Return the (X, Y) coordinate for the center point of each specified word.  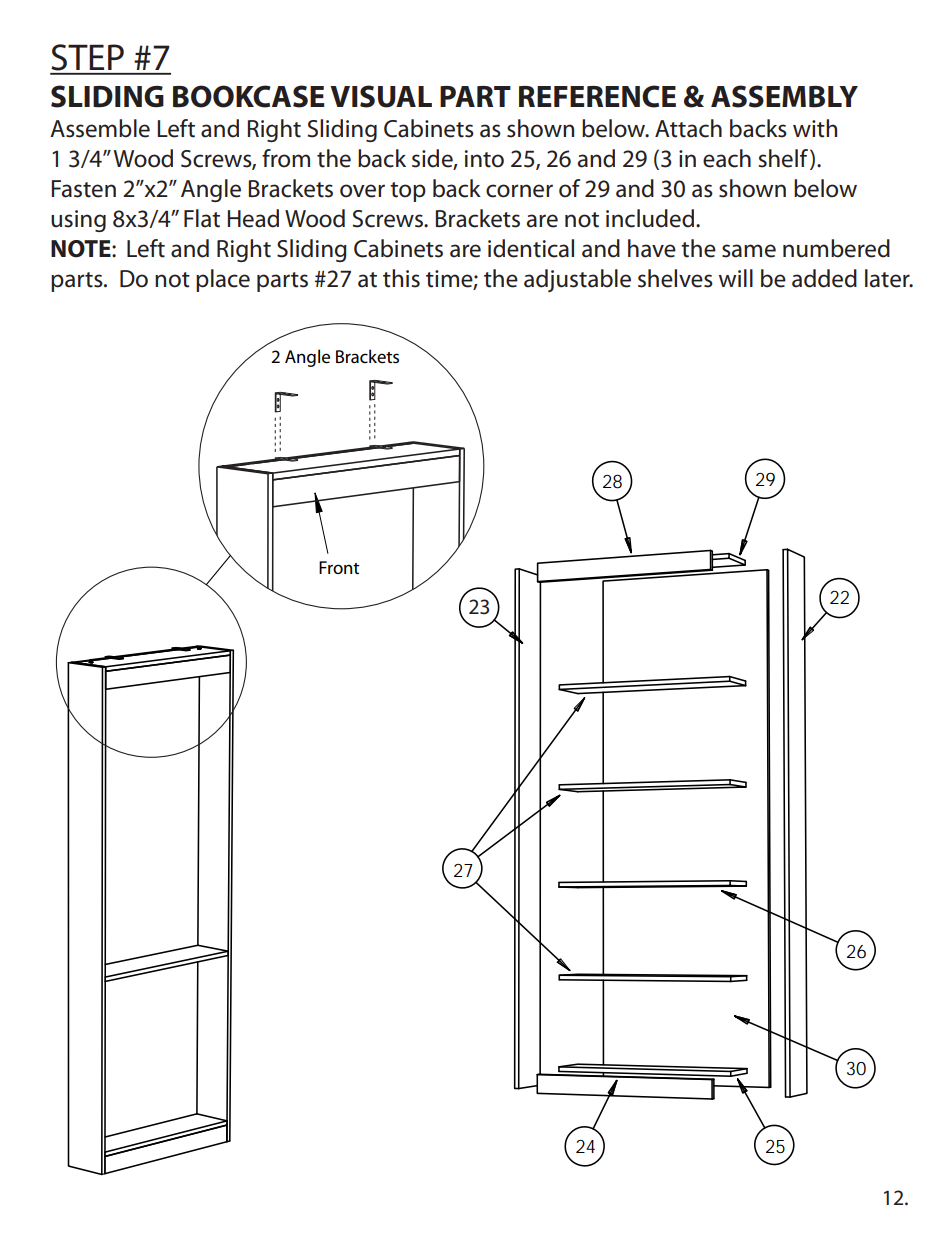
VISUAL (381, 96)
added (824, 278)
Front (339, 567)
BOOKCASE (248, 96)
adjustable (577, 280)
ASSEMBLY (784, 96)
